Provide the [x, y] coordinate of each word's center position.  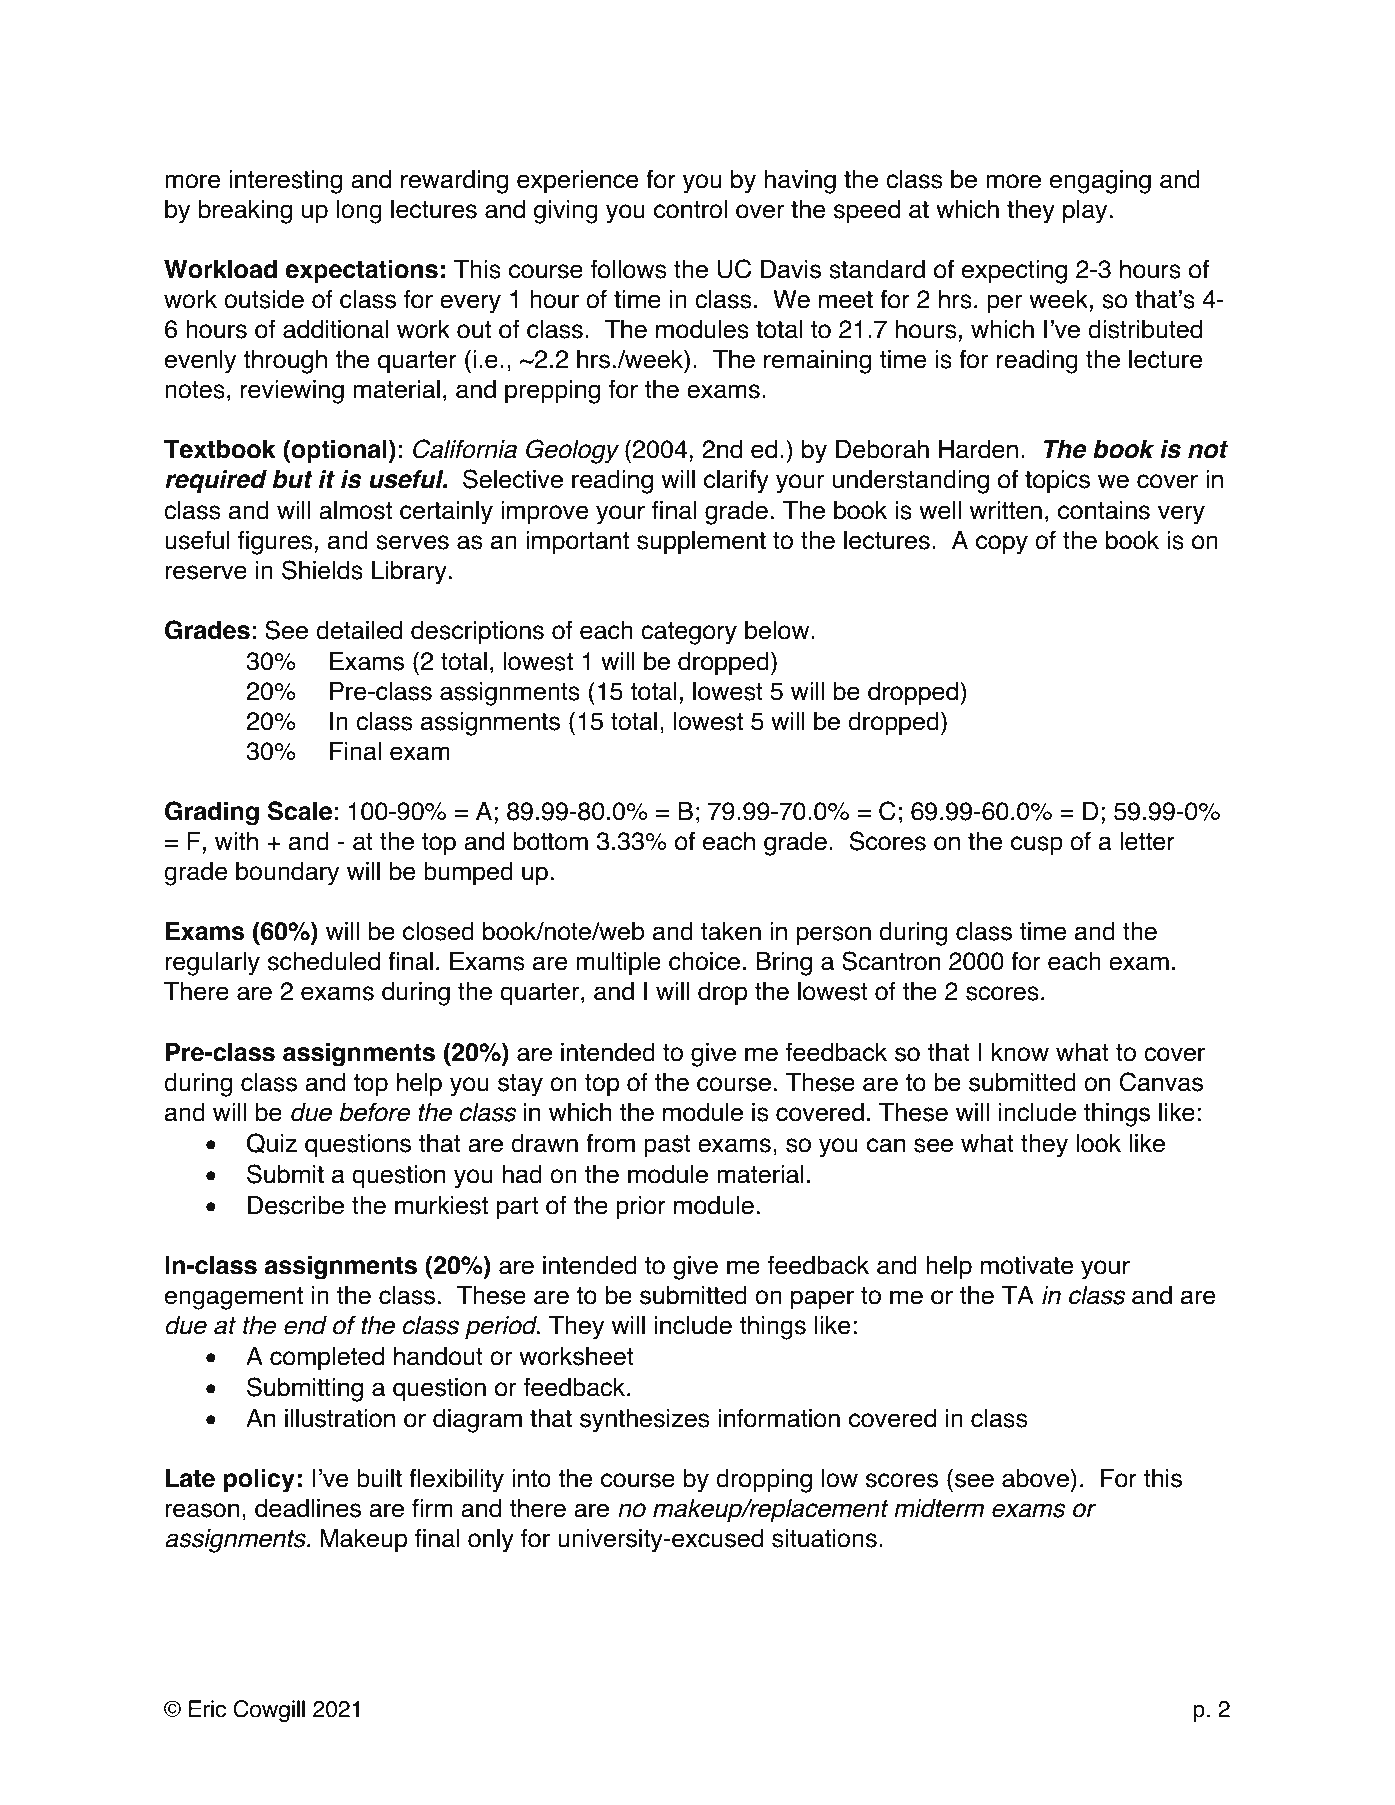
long [359, 212]
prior [641, 1208]
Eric [207, 1709]
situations [824, 1538]
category [689, 633]
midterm [939, 1508]
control [690, 209]
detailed [359, 630]
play [1085, 212]
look [1099, 1143]
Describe [296, 1205]
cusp [1037, 846]
